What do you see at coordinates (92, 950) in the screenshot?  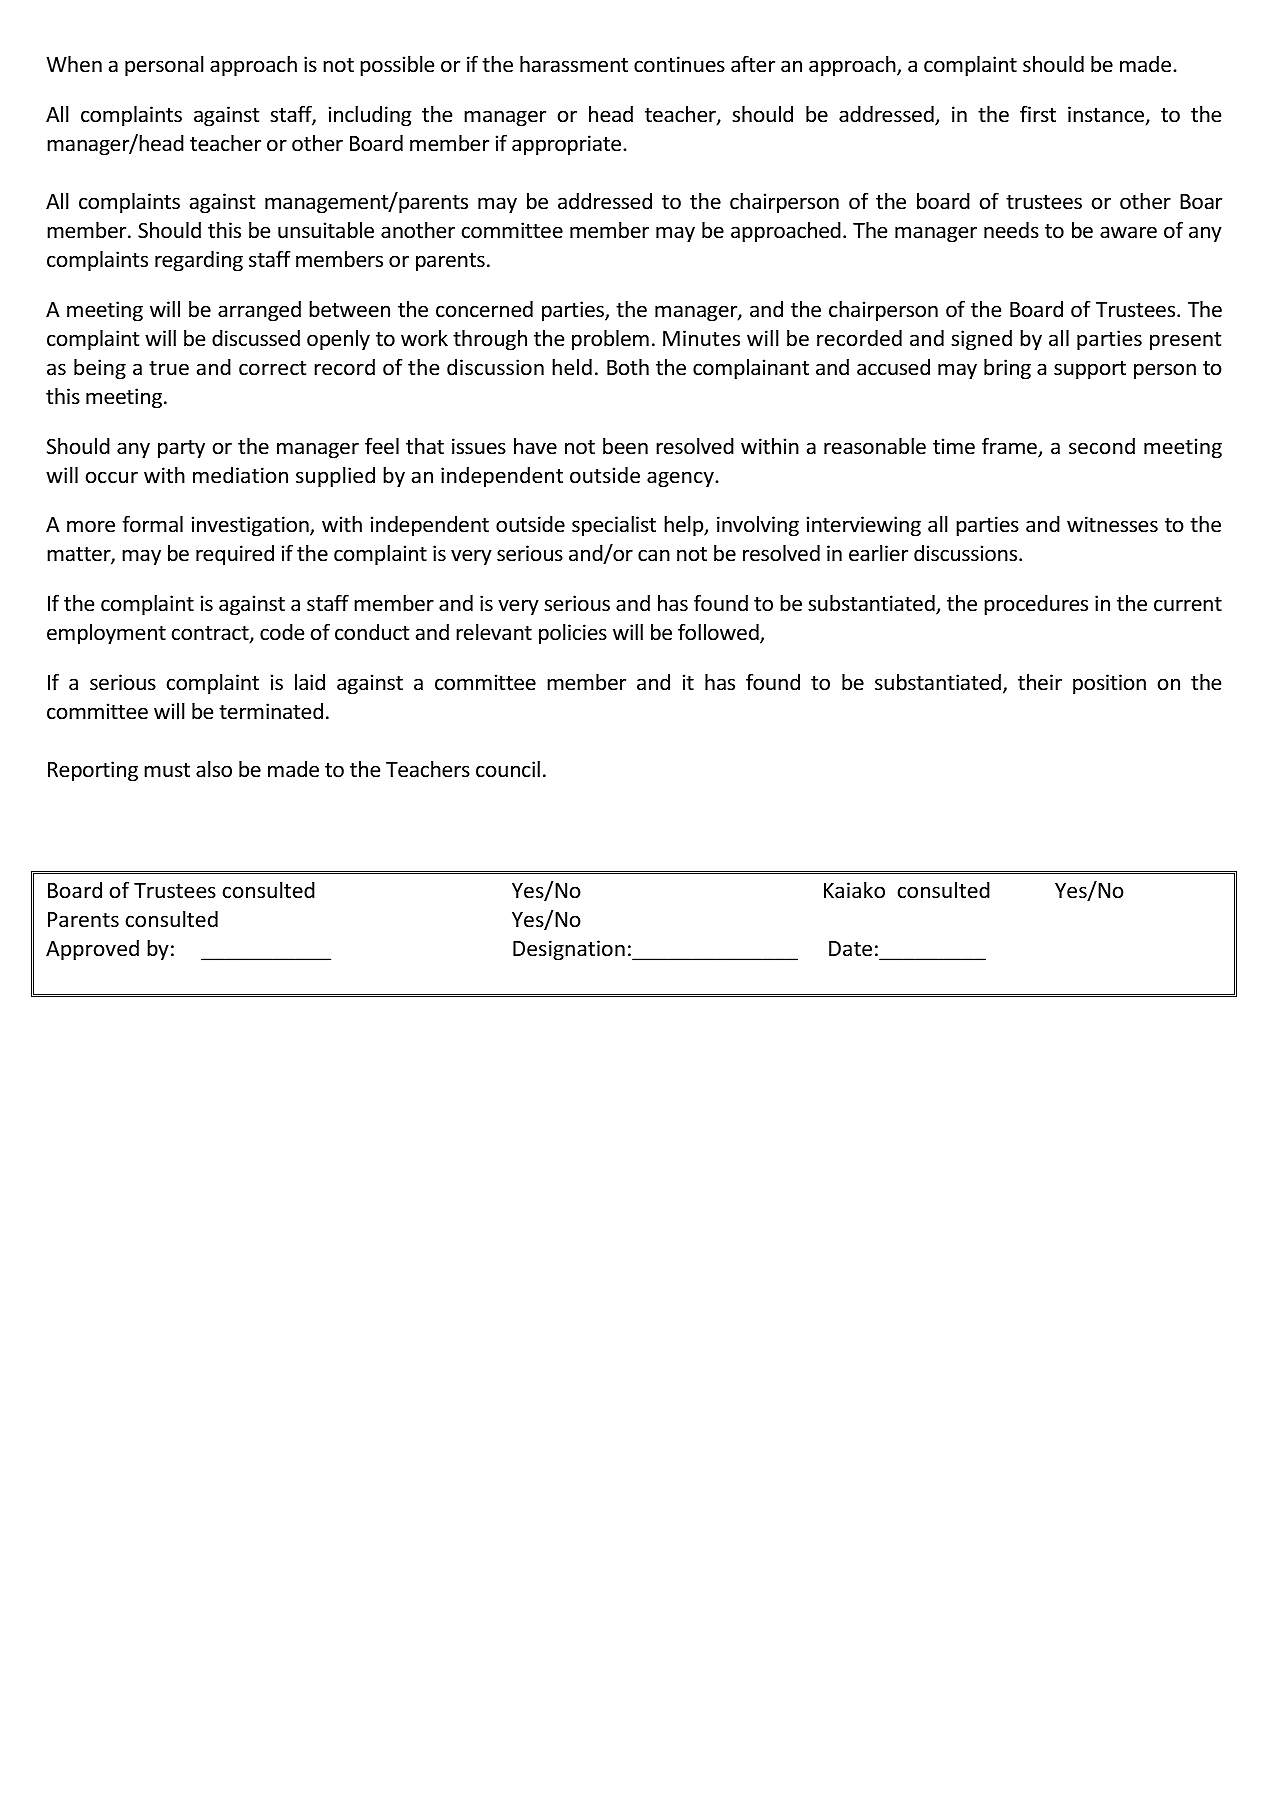 I see `Approved` at bounding box center [92, 950].
